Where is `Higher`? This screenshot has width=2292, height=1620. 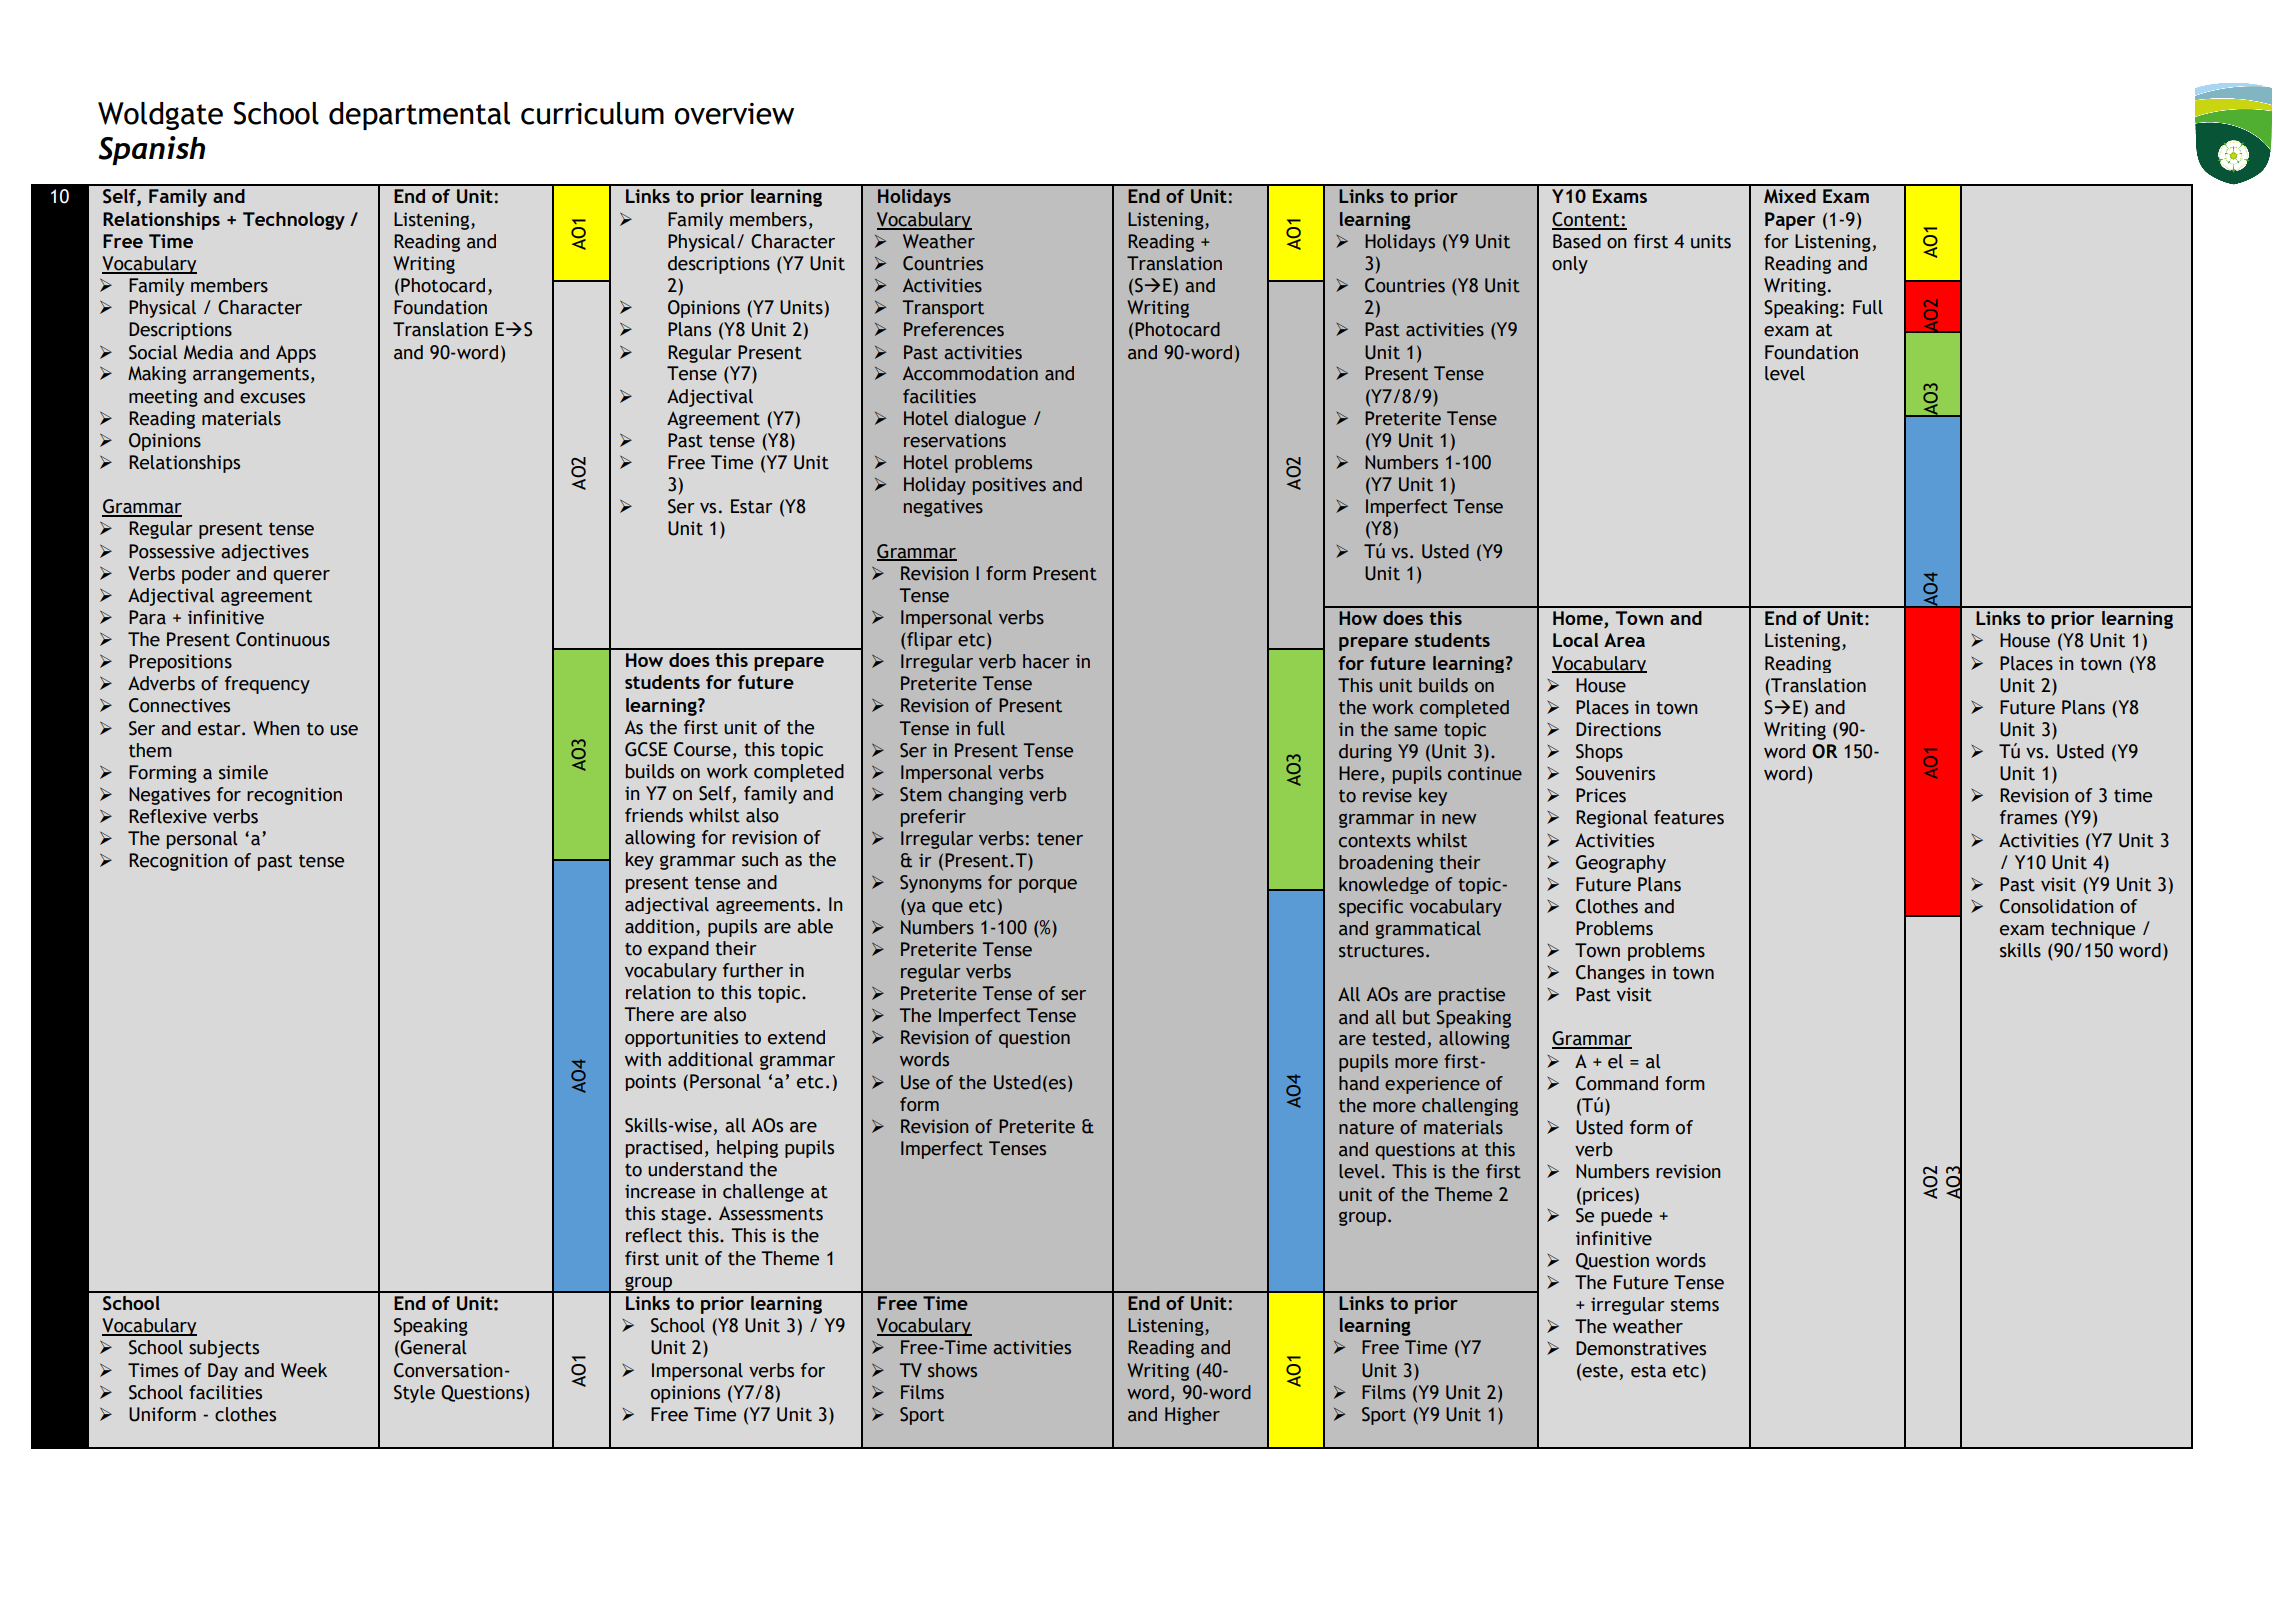 Higher is located at coordinates (1192, 1416).
